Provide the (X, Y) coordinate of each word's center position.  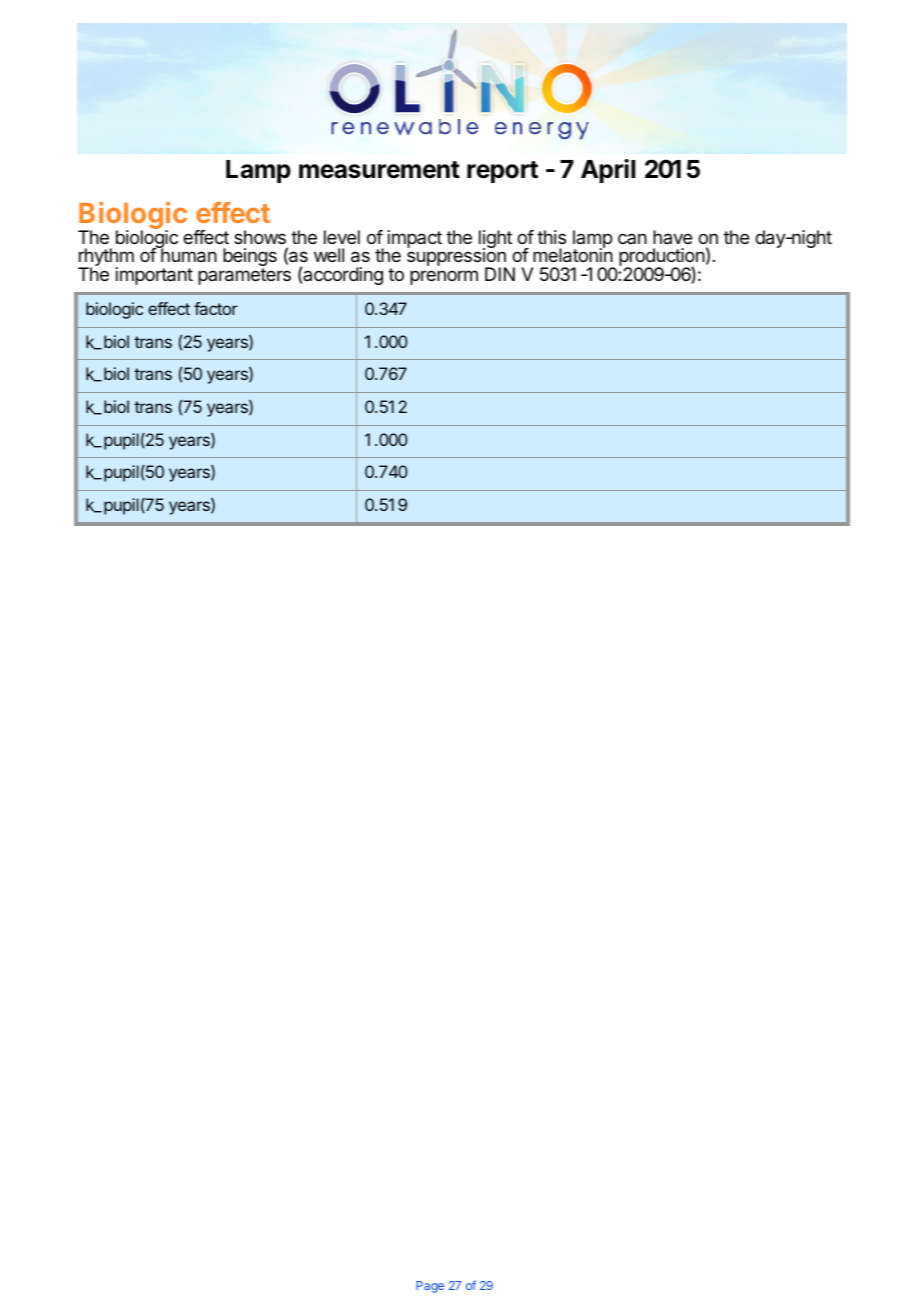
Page (430, 1287)
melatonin (573, 255)
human (188, 255)
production (662, 258)
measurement (379, 170)
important (154, 276)
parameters (244, 276)
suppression (457, 258)
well (329, 255)
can (632, 238)
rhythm (106, 258)
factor (216, 308)
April (608, 171)
